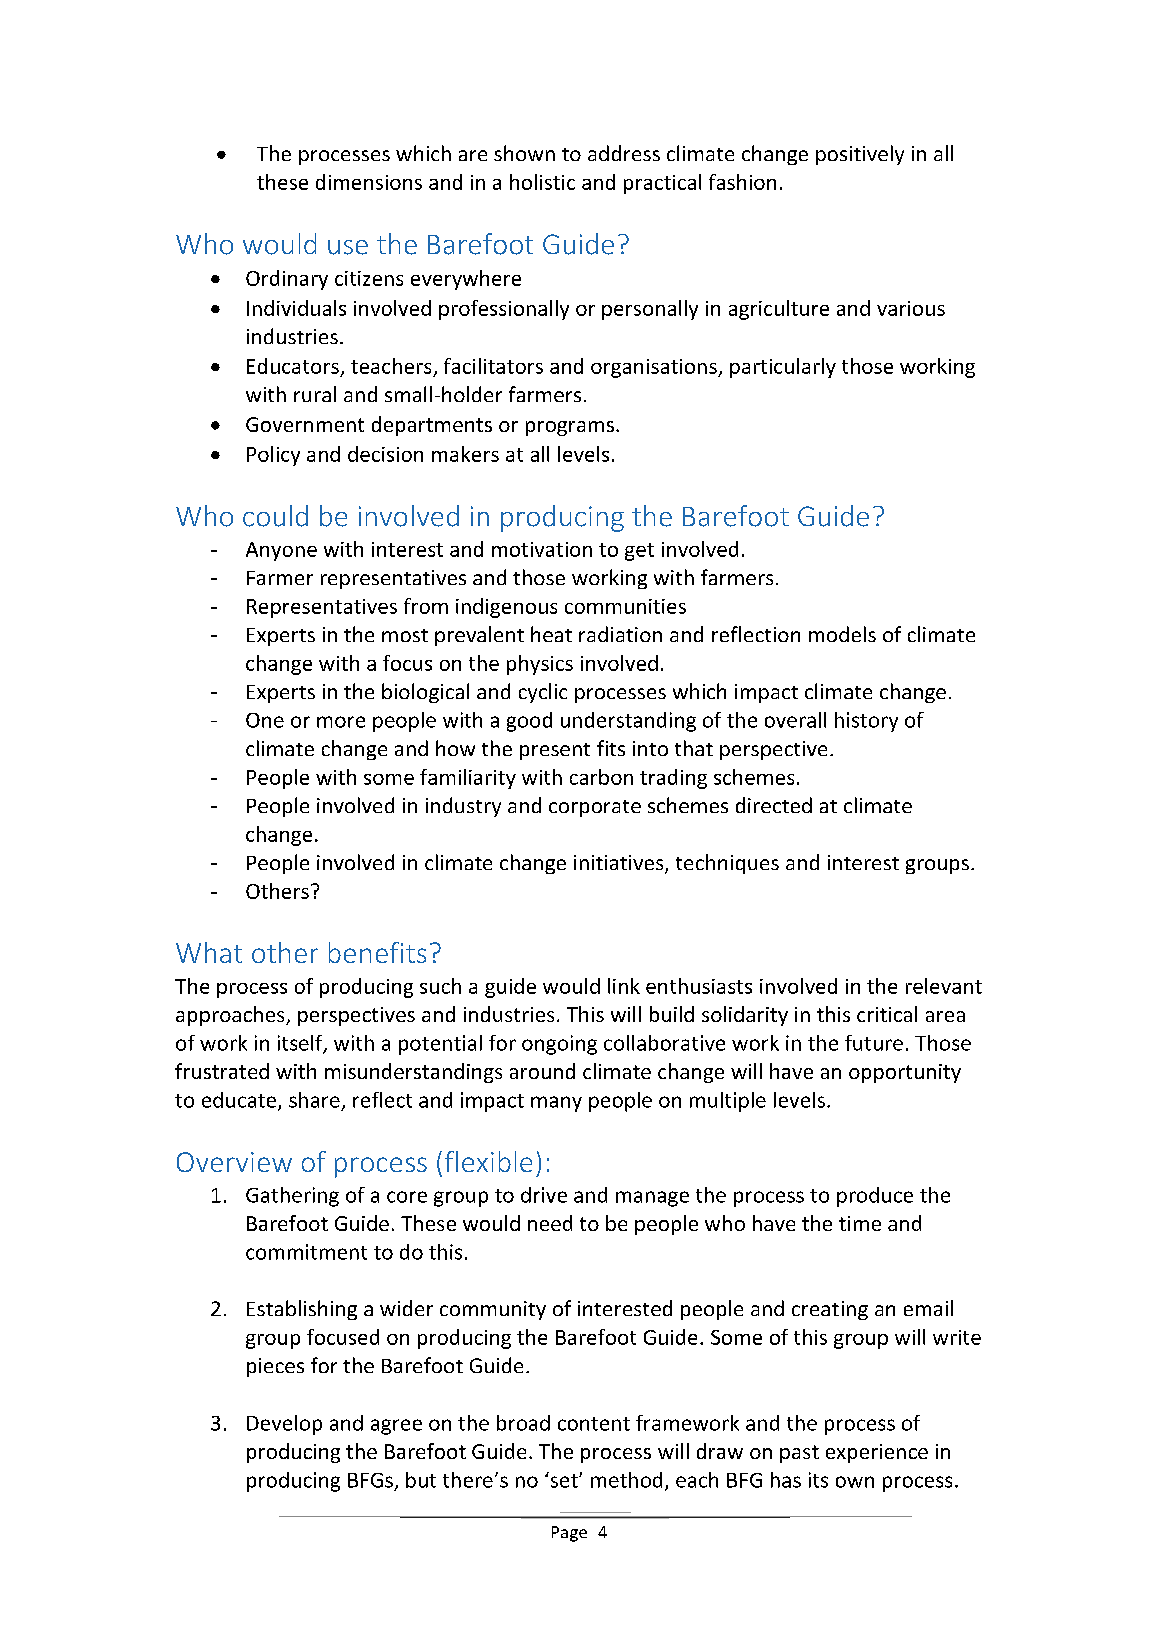 The width and height of the page is (1158, 1637). I want to click on set, so click(564, 1480).
